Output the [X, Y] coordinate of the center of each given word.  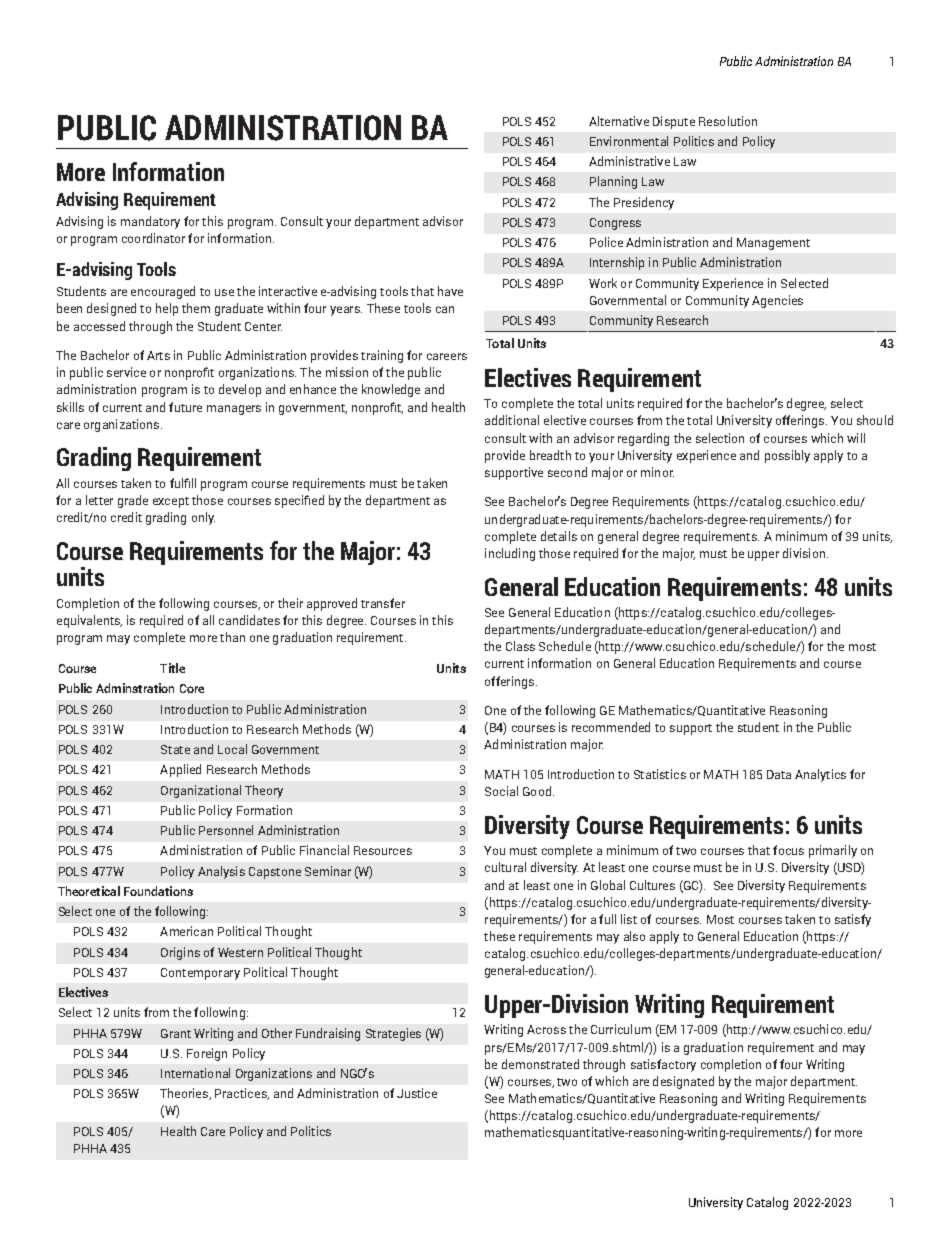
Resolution [728, 121]
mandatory [150, 222]
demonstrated [540, 1064]
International [195, 1073]
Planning [613, 182]
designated [683, 1082]
